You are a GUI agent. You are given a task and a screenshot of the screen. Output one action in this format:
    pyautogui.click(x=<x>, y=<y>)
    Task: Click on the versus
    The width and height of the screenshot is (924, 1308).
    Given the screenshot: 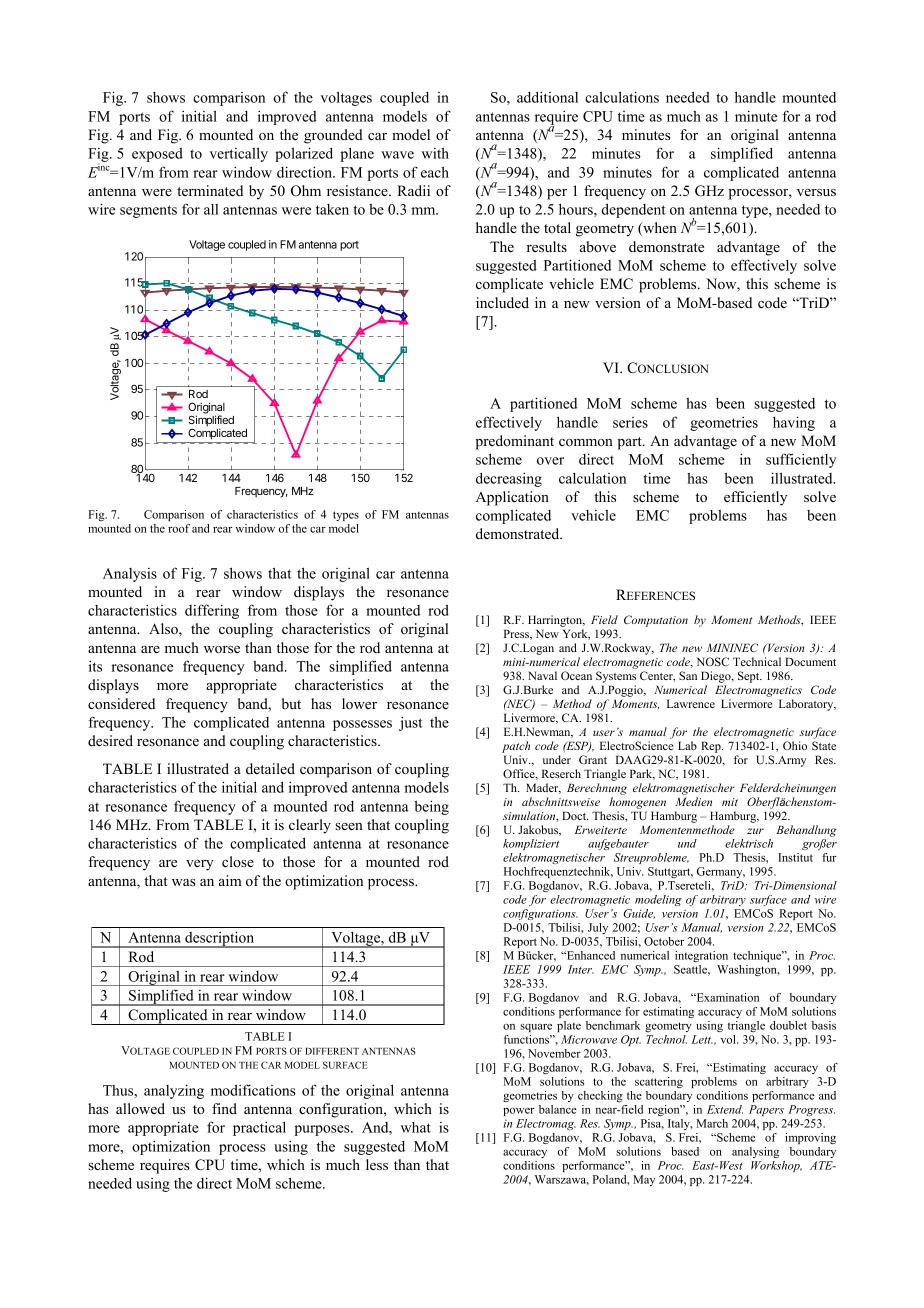 What is the action you would take?
    pyautogui.click(x=816, y=192)
